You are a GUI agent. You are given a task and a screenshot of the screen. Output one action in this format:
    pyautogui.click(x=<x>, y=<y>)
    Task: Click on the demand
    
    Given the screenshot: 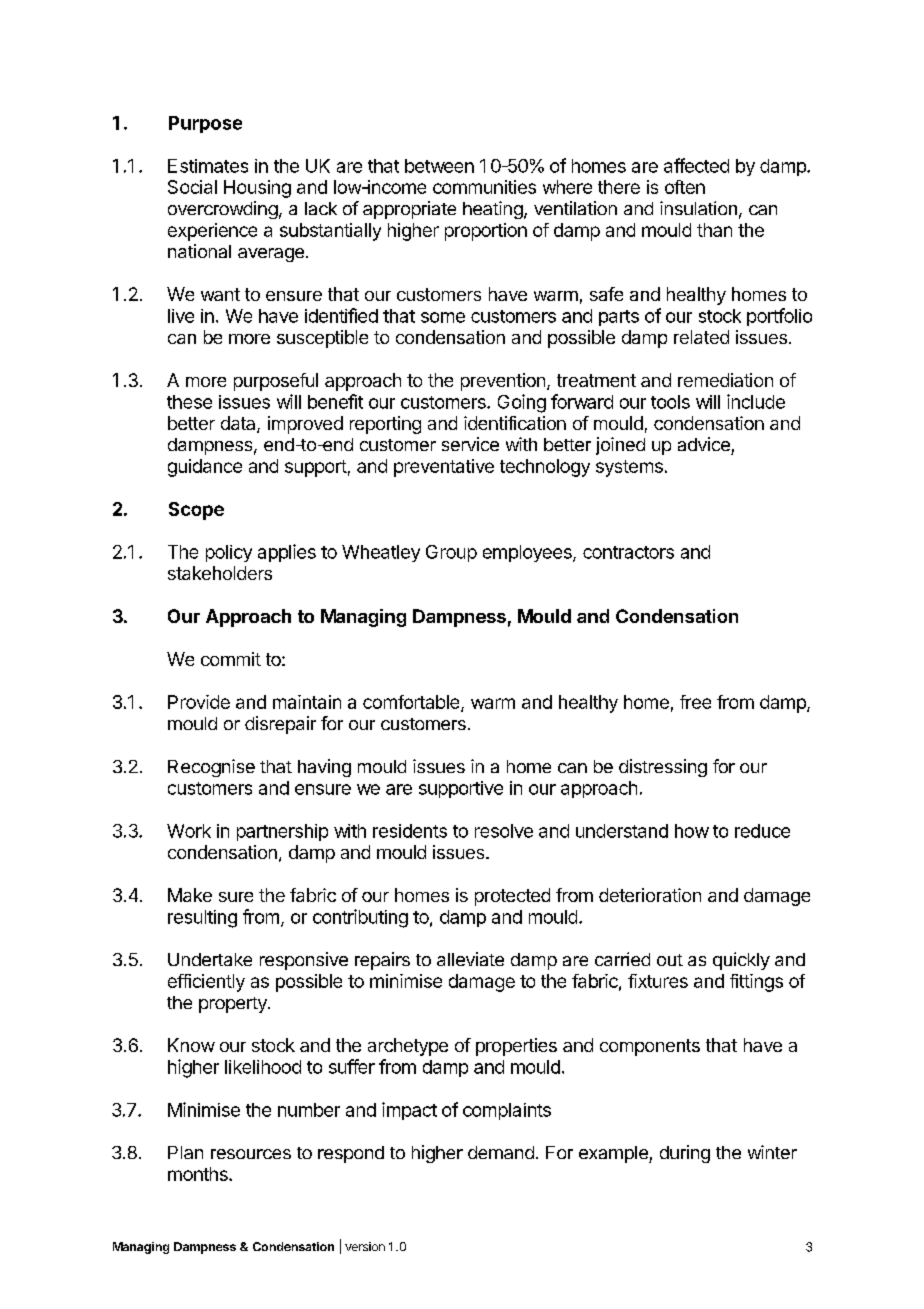 What is the action you would take?
    pyautogui.click(x=501, y=1152)
